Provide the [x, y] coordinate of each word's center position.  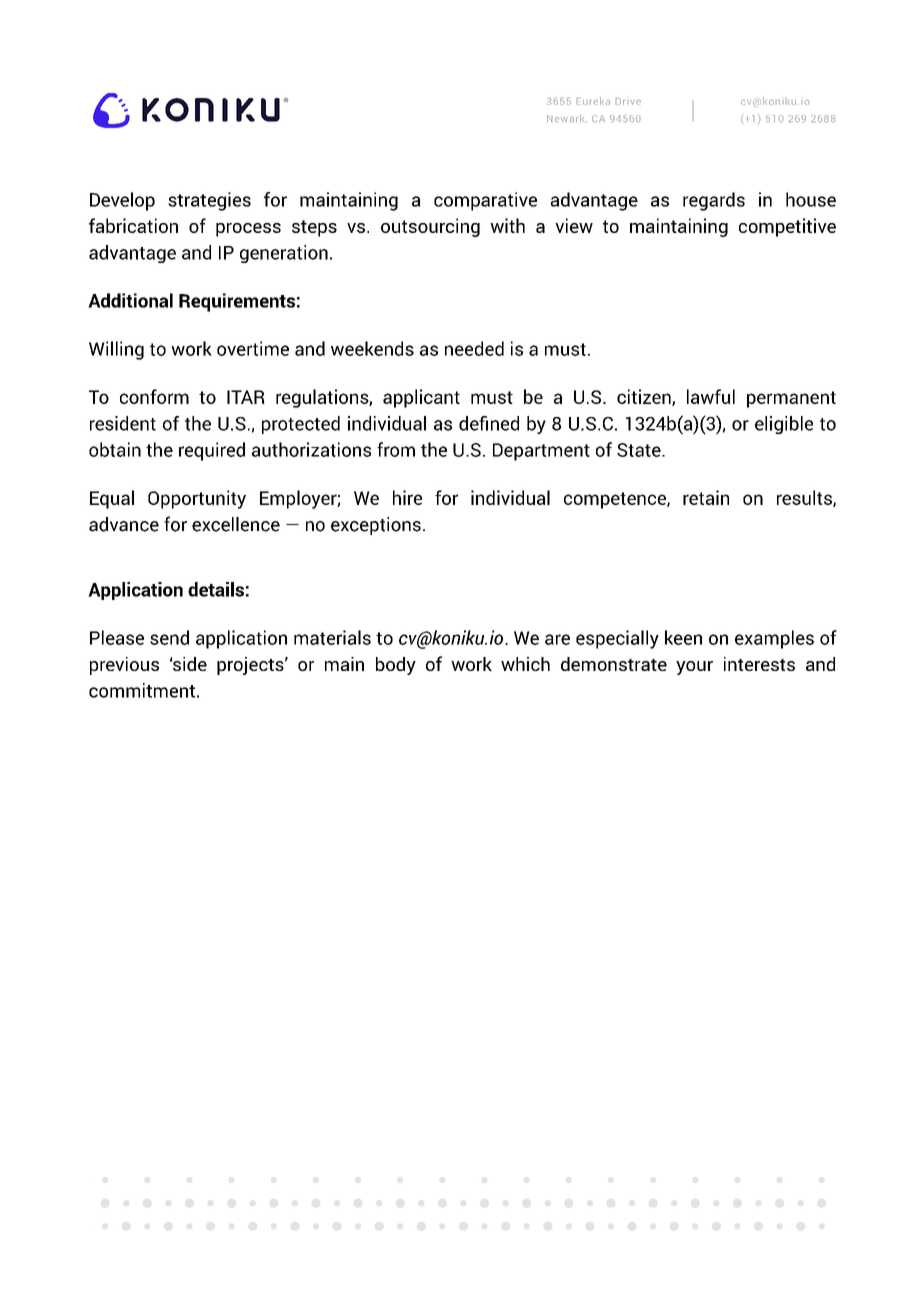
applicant [421, 398]
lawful [711, 396]
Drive [628, 101]
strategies [209, 201]
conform [154, 396]
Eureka [593, 101]
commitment [142, 690]
